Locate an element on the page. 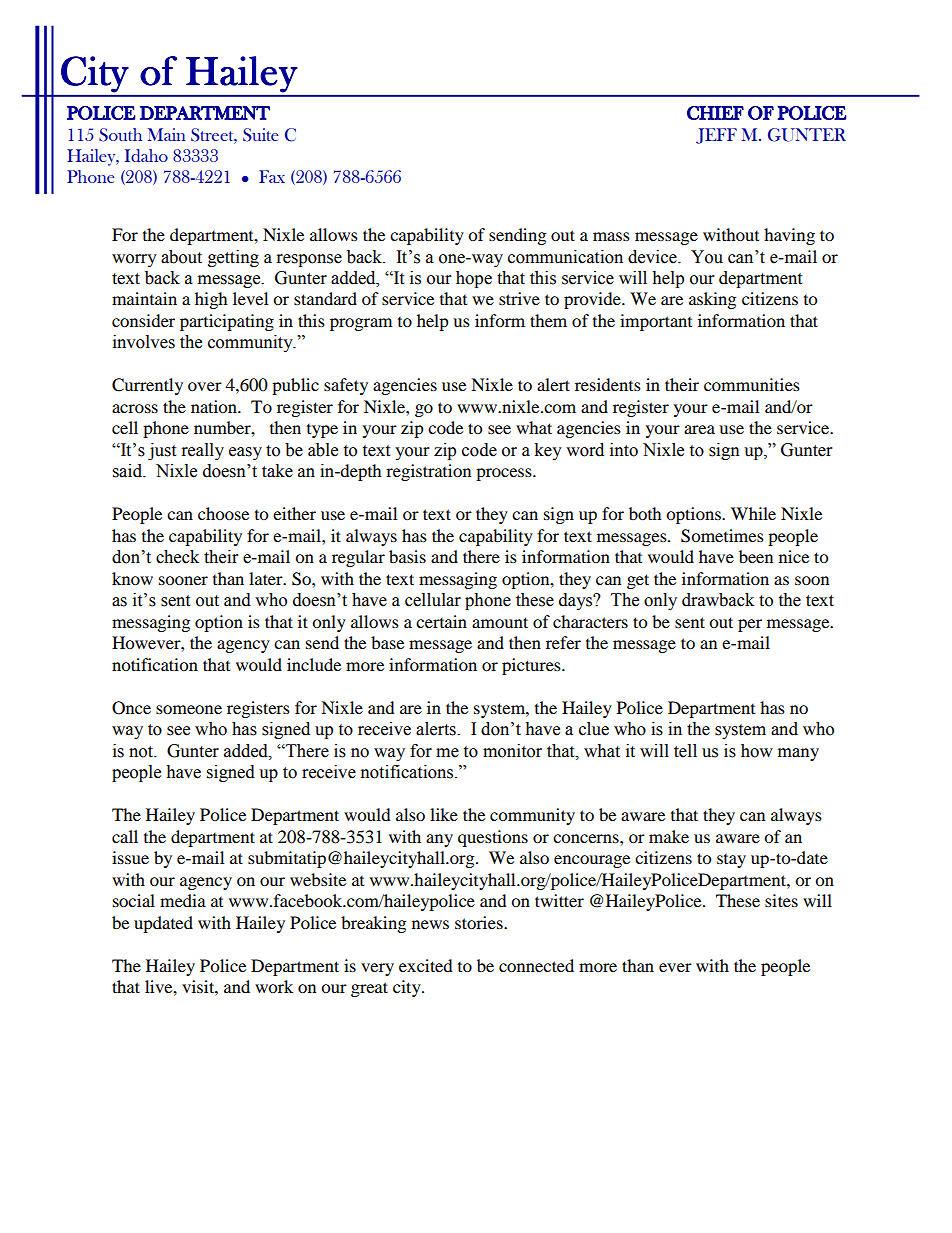 The height and width of the document is (1233, 952). work is located at coordinates (274, 986).
